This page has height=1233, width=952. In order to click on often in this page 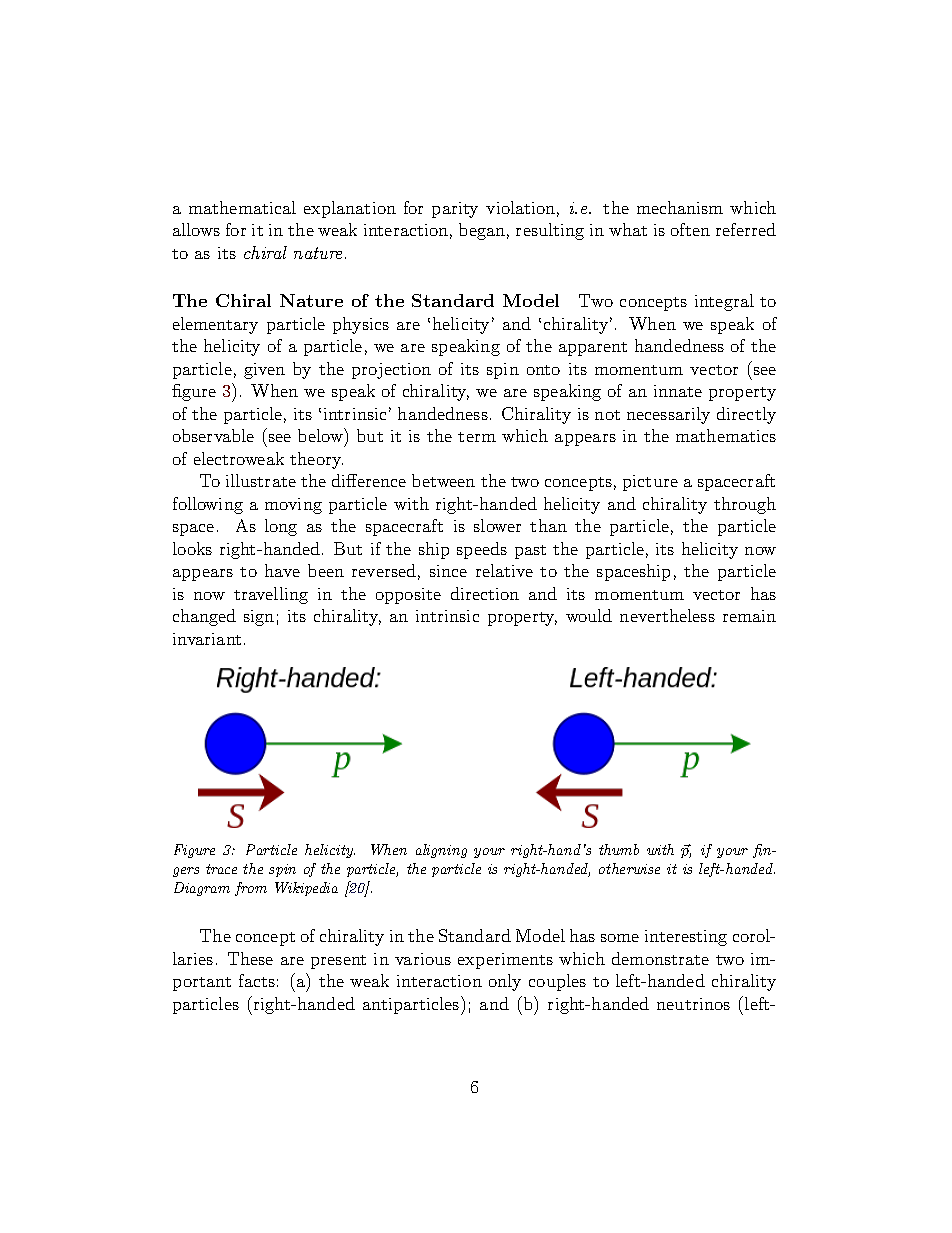, I will do `click(690, 229)`.
